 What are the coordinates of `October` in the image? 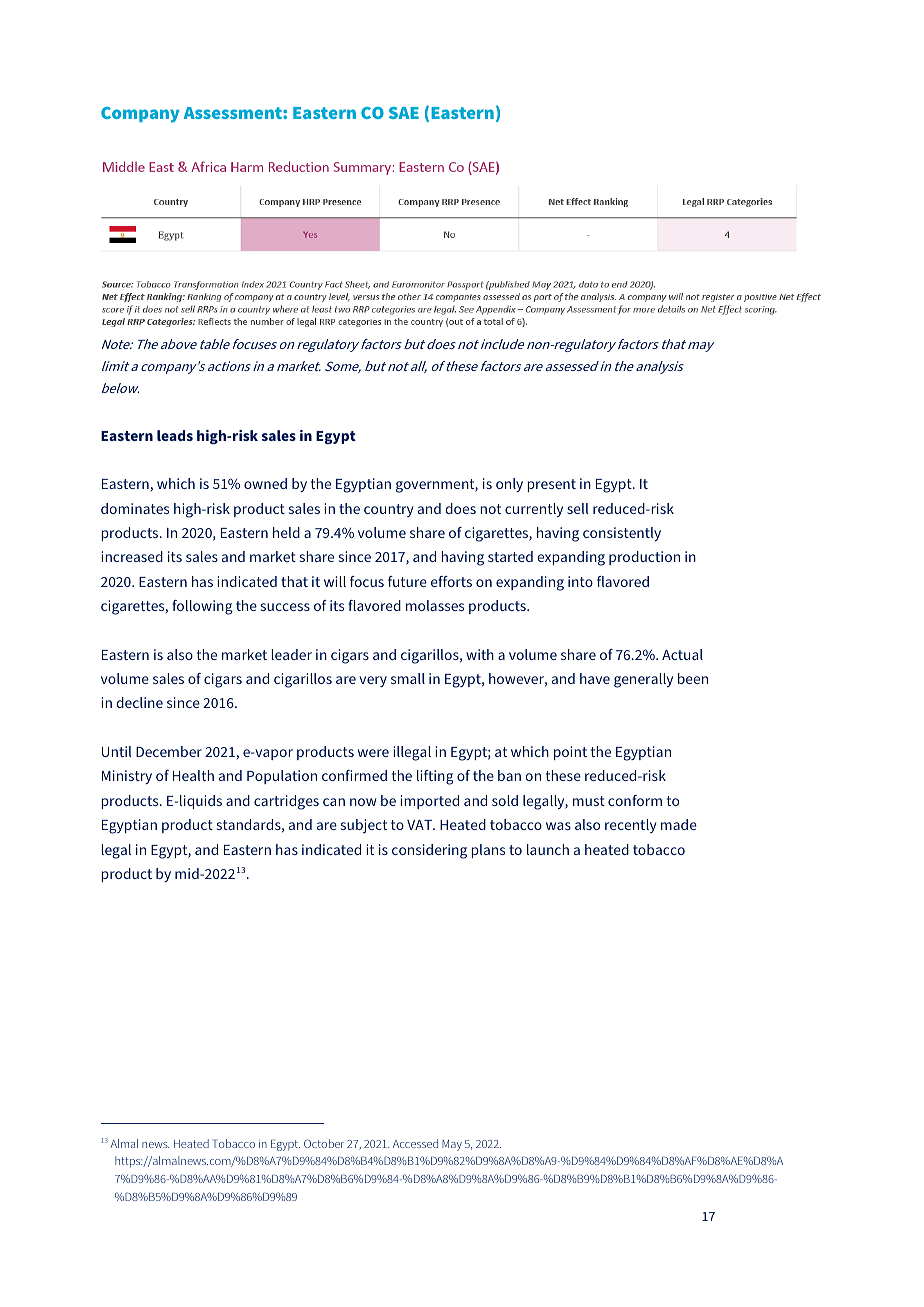 It's located at (324, 1143).
